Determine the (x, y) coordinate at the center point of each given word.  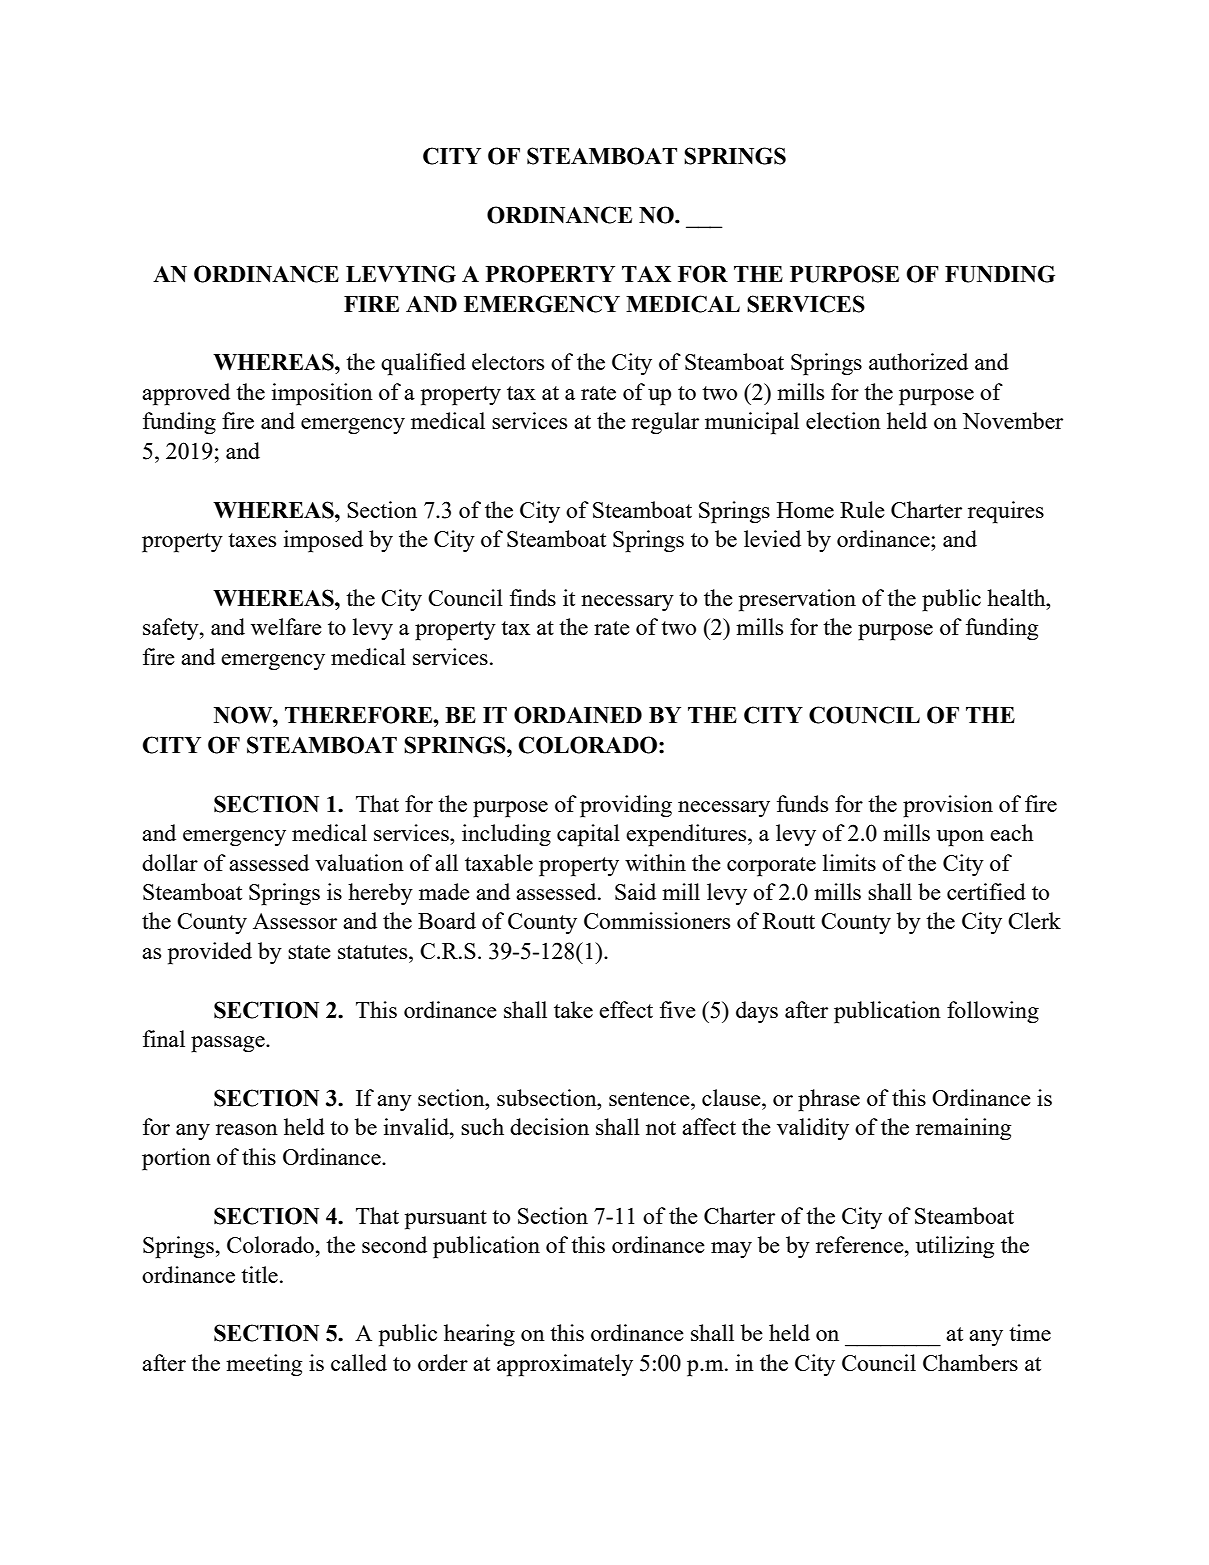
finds (533, 597)
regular (665, 423)
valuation (359, 862)
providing (626, 806)
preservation (797, 600)
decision (549, 1126)
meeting (264, 1365)
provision (948, 806)
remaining (963, 1129)
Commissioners (657, 920)
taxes (252, 540)
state (309, 952)
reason (247, 1129)
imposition (322, 394)
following (993, 1012)
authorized (918, 361)
